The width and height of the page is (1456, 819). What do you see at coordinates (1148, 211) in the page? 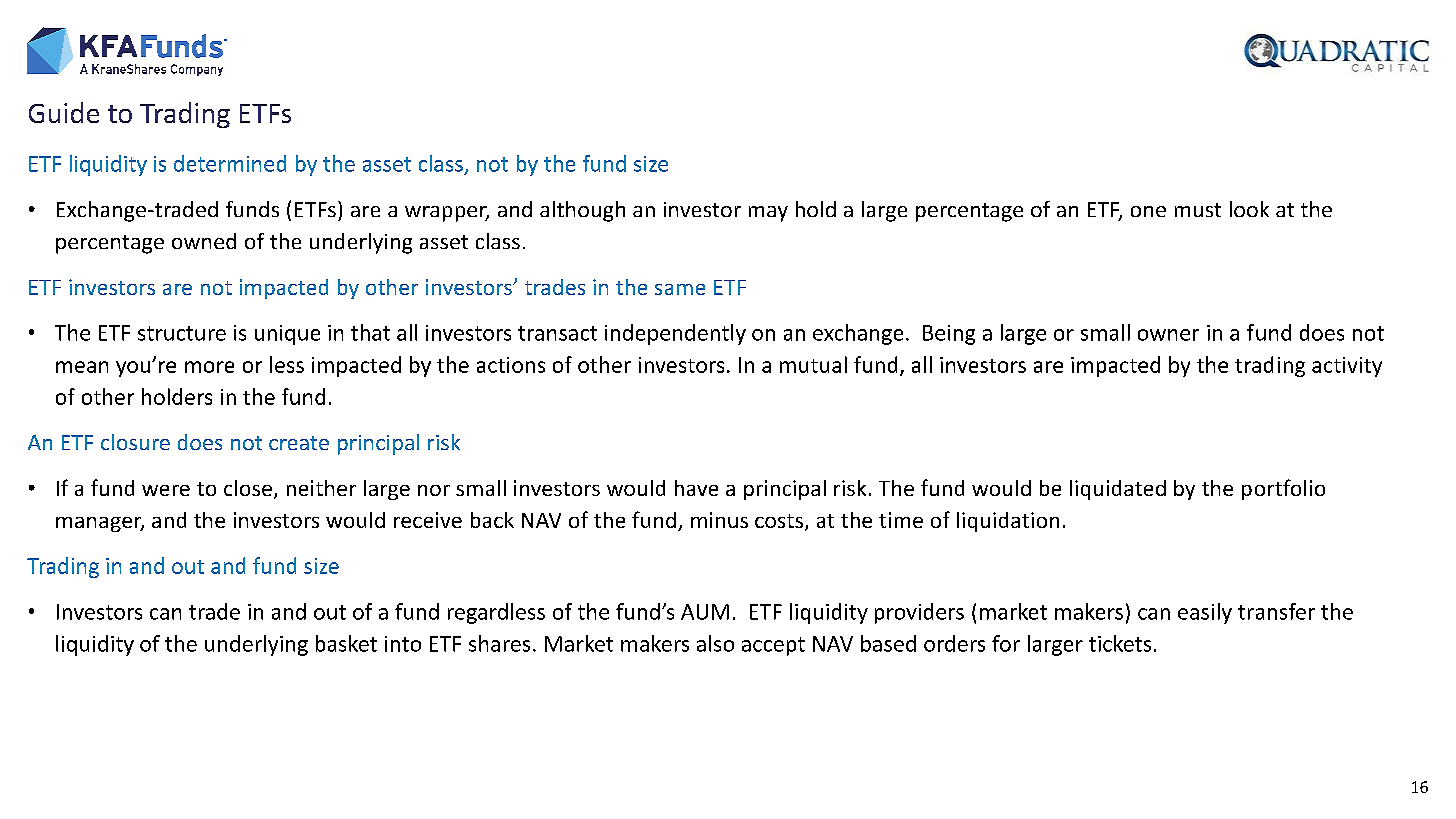
I see `one` at bounding box center [1148, 211].
